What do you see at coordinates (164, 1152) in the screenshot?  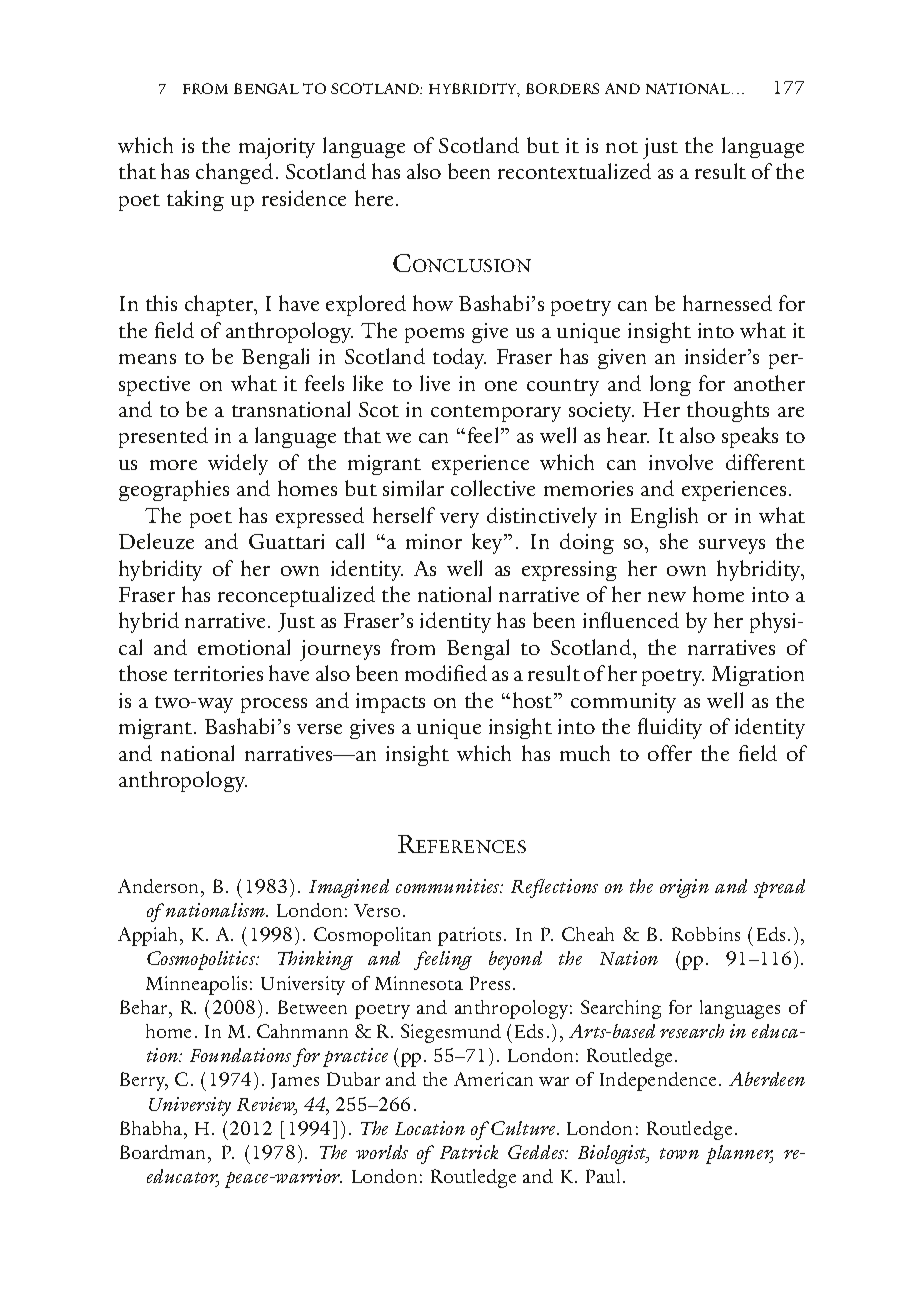 I see `Boardman` at bounding box center [164, 1152].
